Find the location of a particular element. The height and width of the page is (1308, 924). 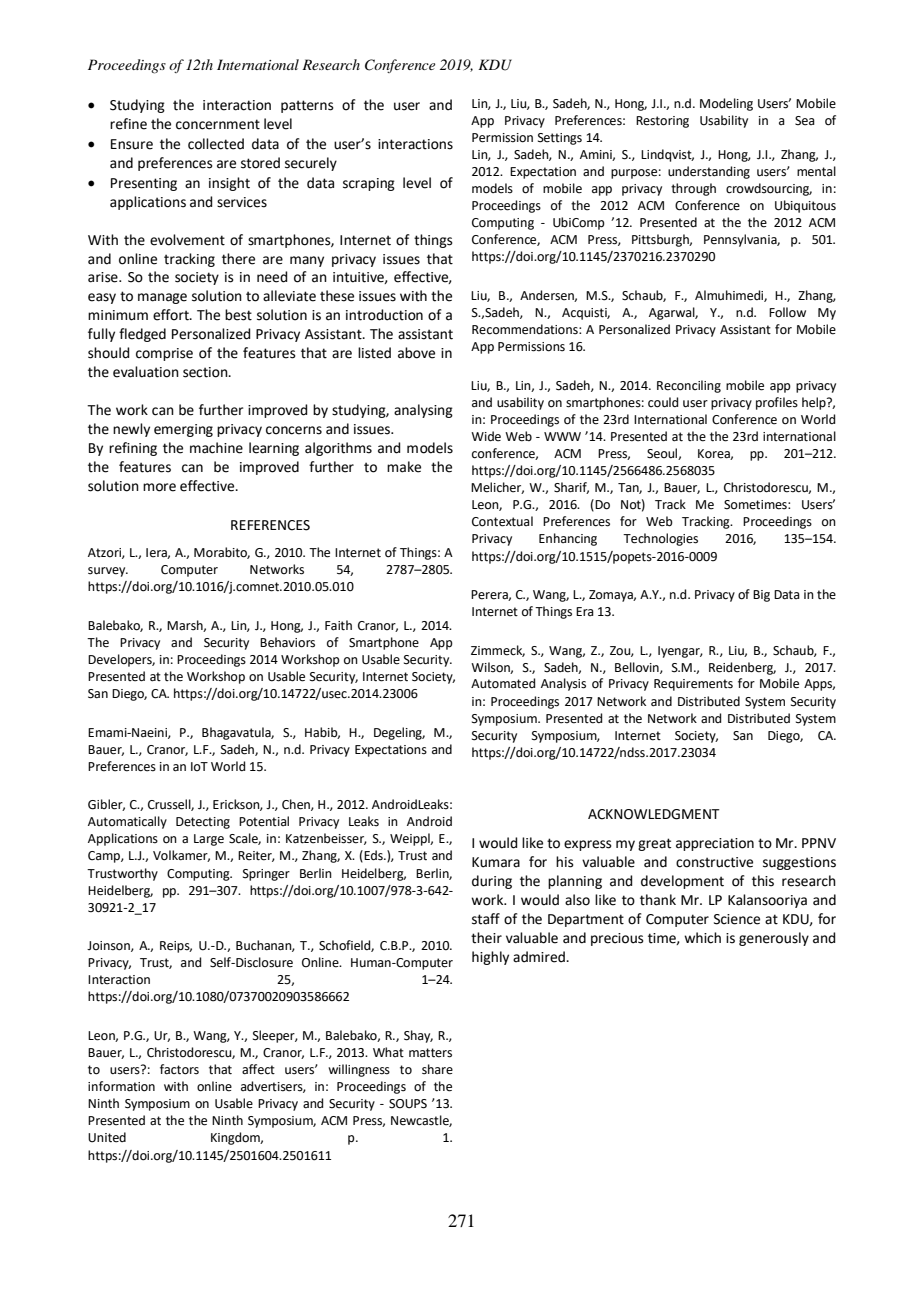

profiles is located at coordinates (777, 403).
